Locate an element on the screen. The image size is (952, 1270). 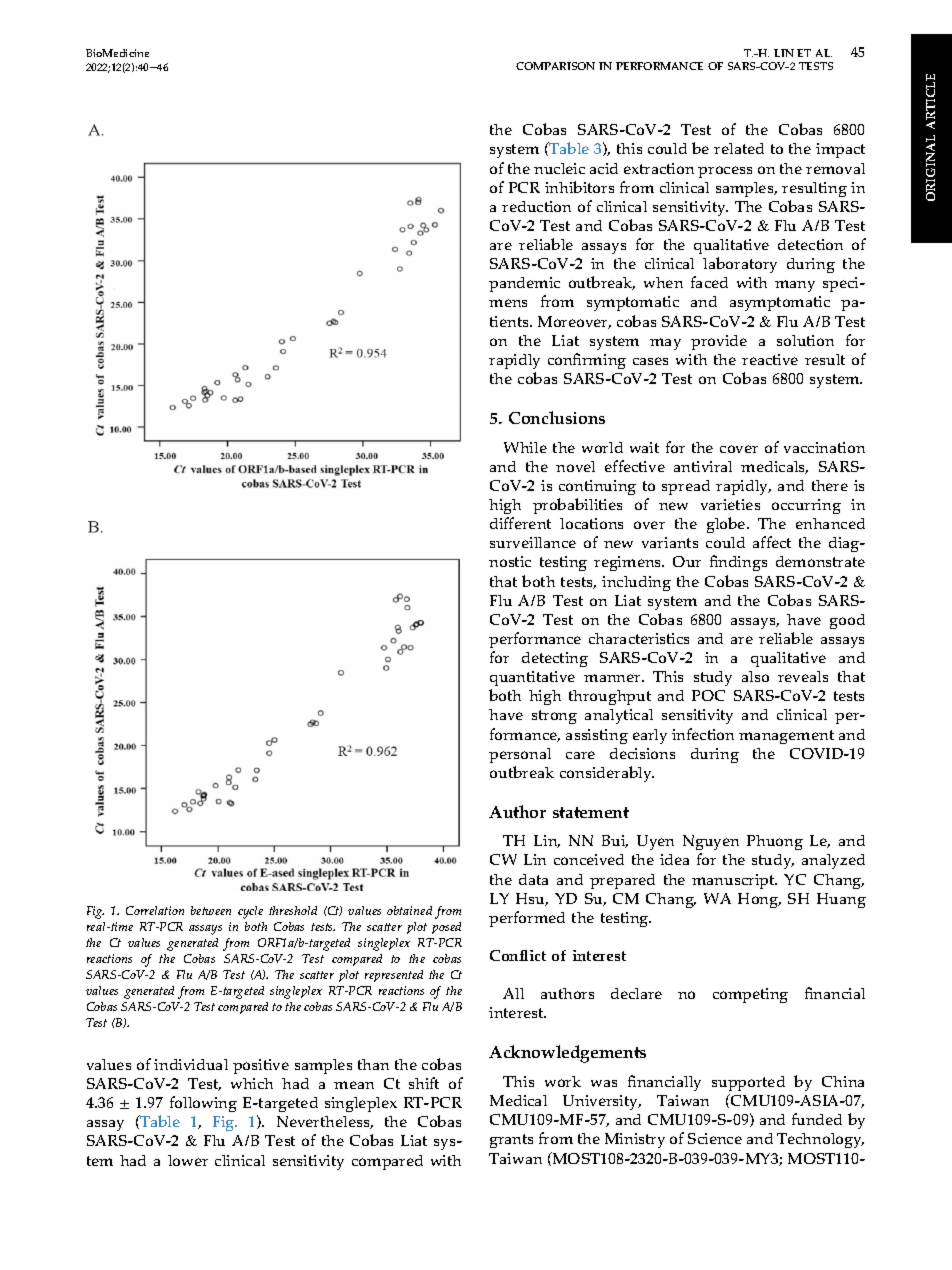
pandemic is located at coordinates (524, 286).
